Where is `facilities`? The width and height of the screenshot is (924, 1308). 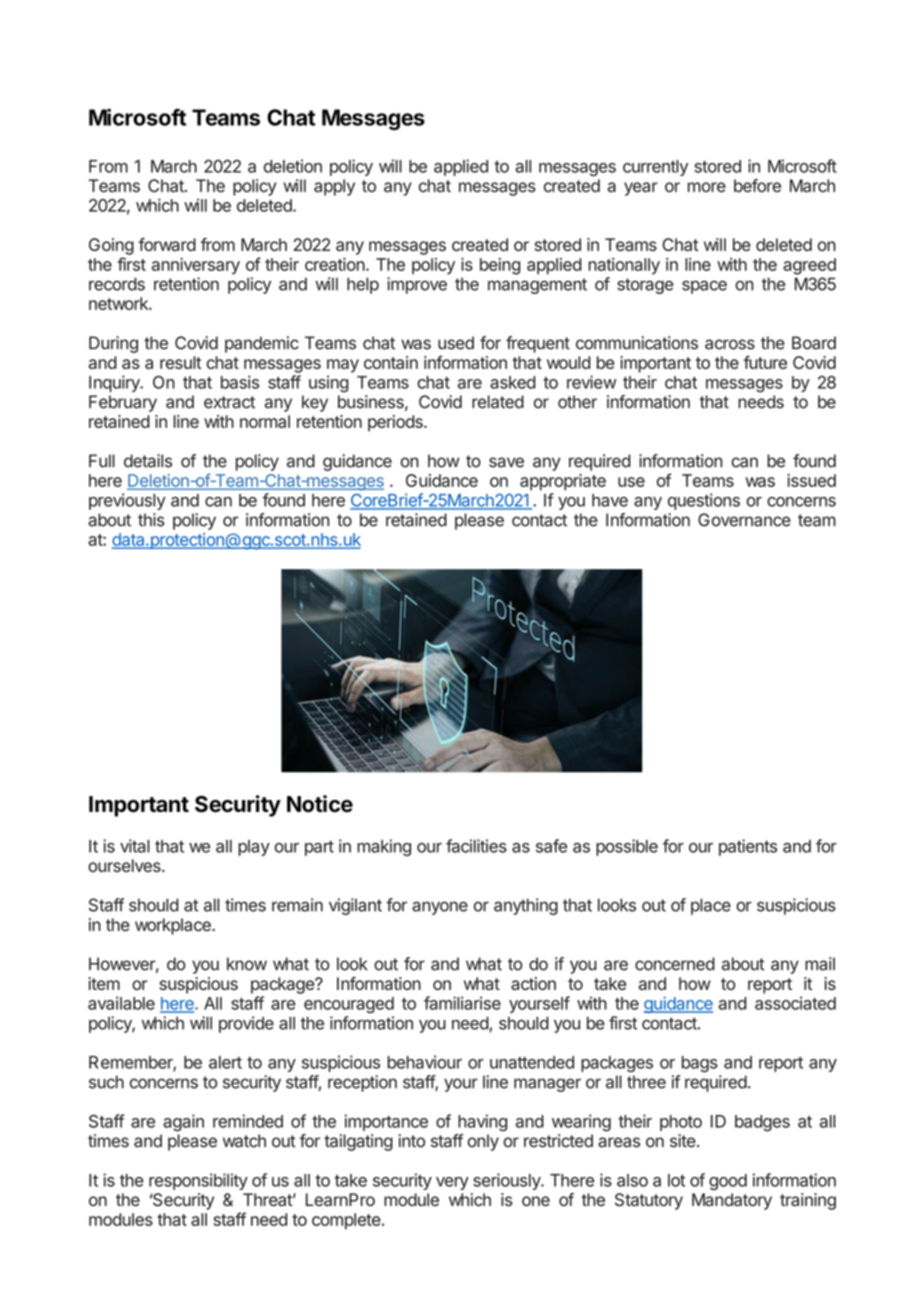
facilities is located at coordinates (476, 846).
